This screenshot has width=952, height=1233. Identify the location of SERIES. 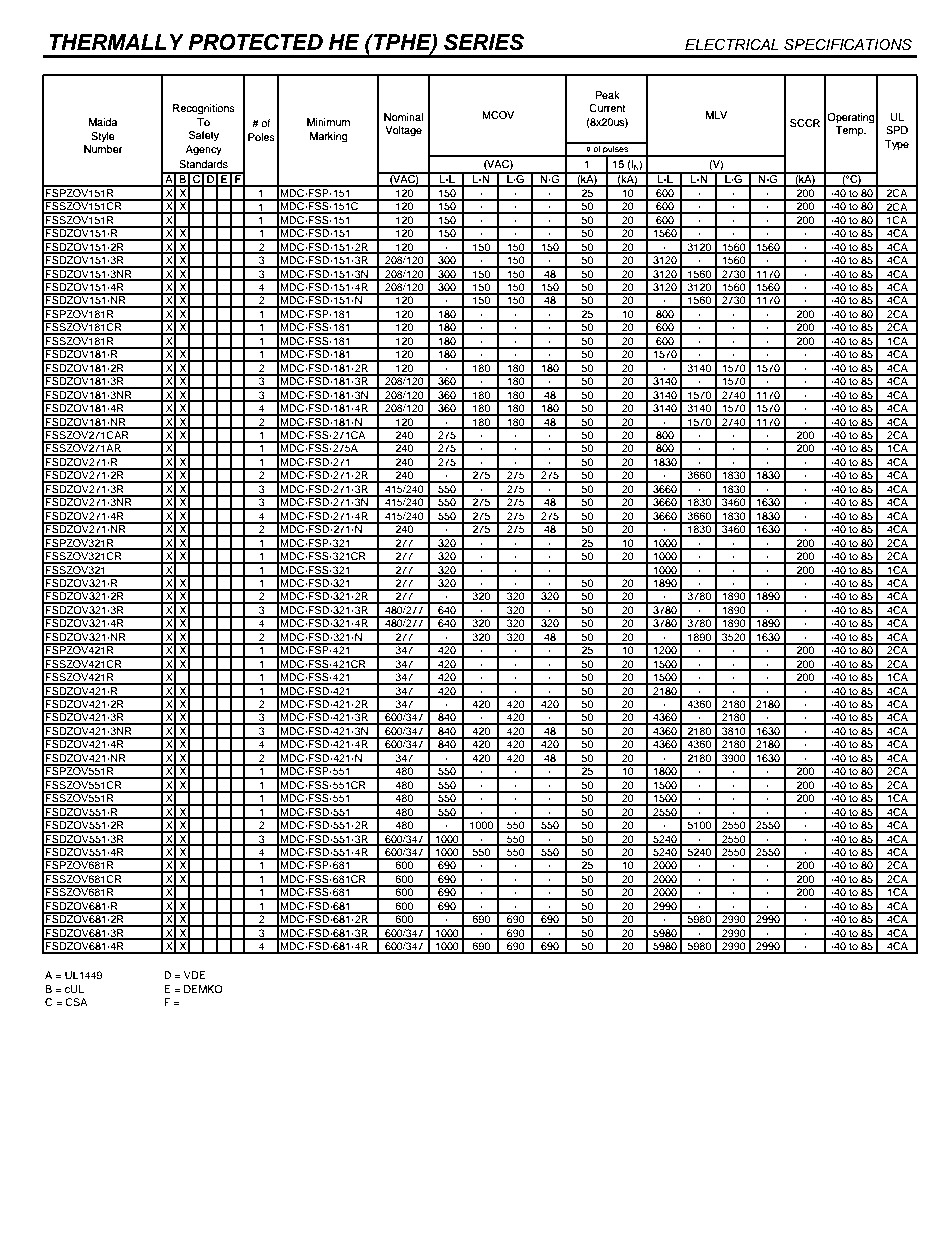
(484, 42).
